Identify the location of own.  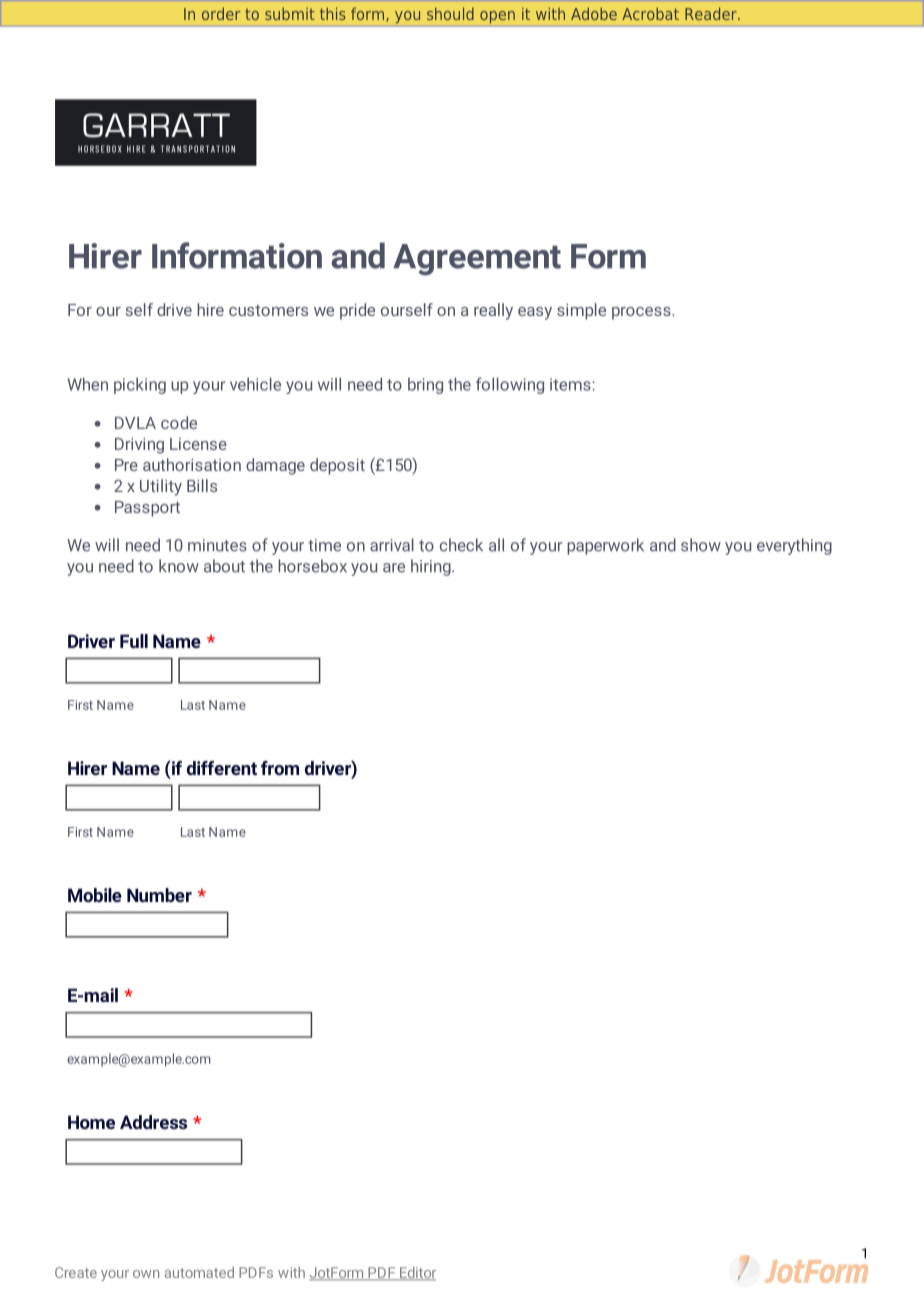
(146, 1274).
